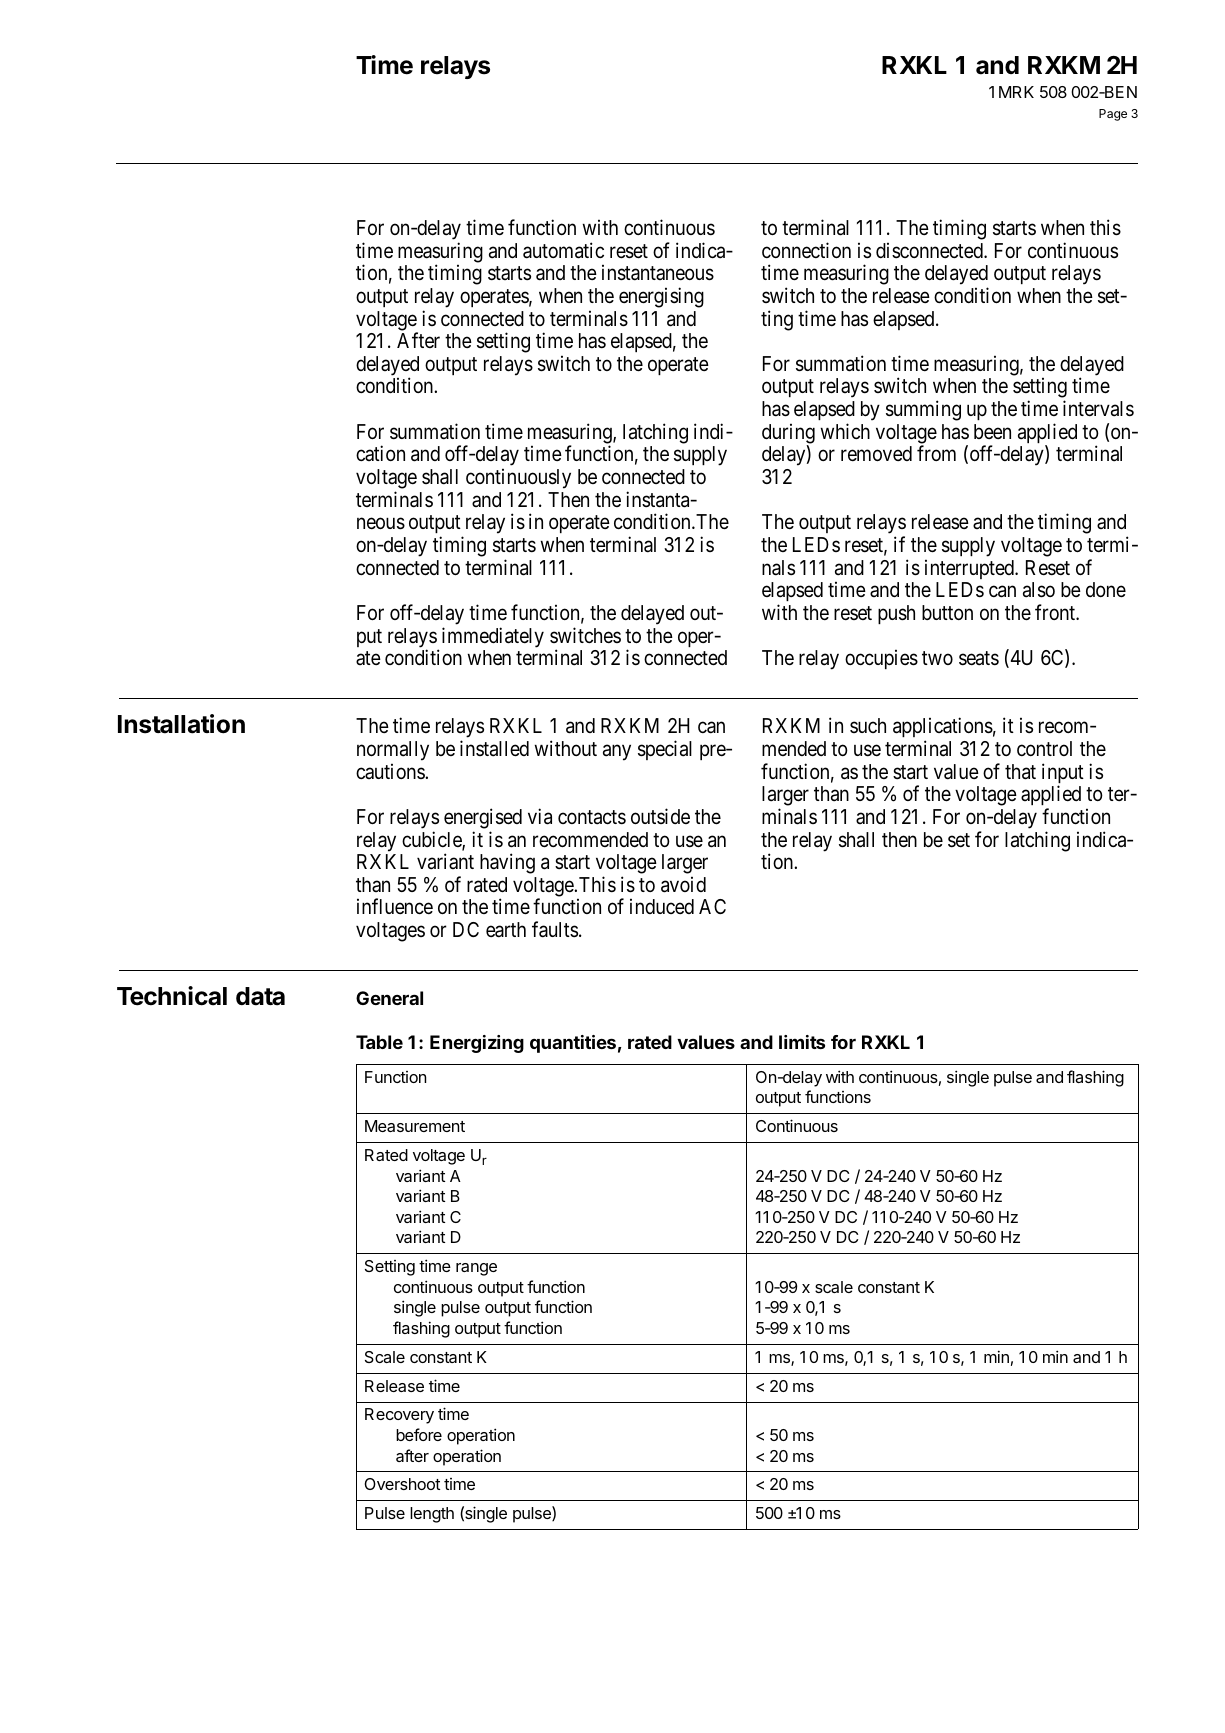 The width and height of the screenshot is (1225, 1733). What do you see at coordinates (432, 840) in the screenshot?
I see `cubicle` at bounding box center [432, 840].
